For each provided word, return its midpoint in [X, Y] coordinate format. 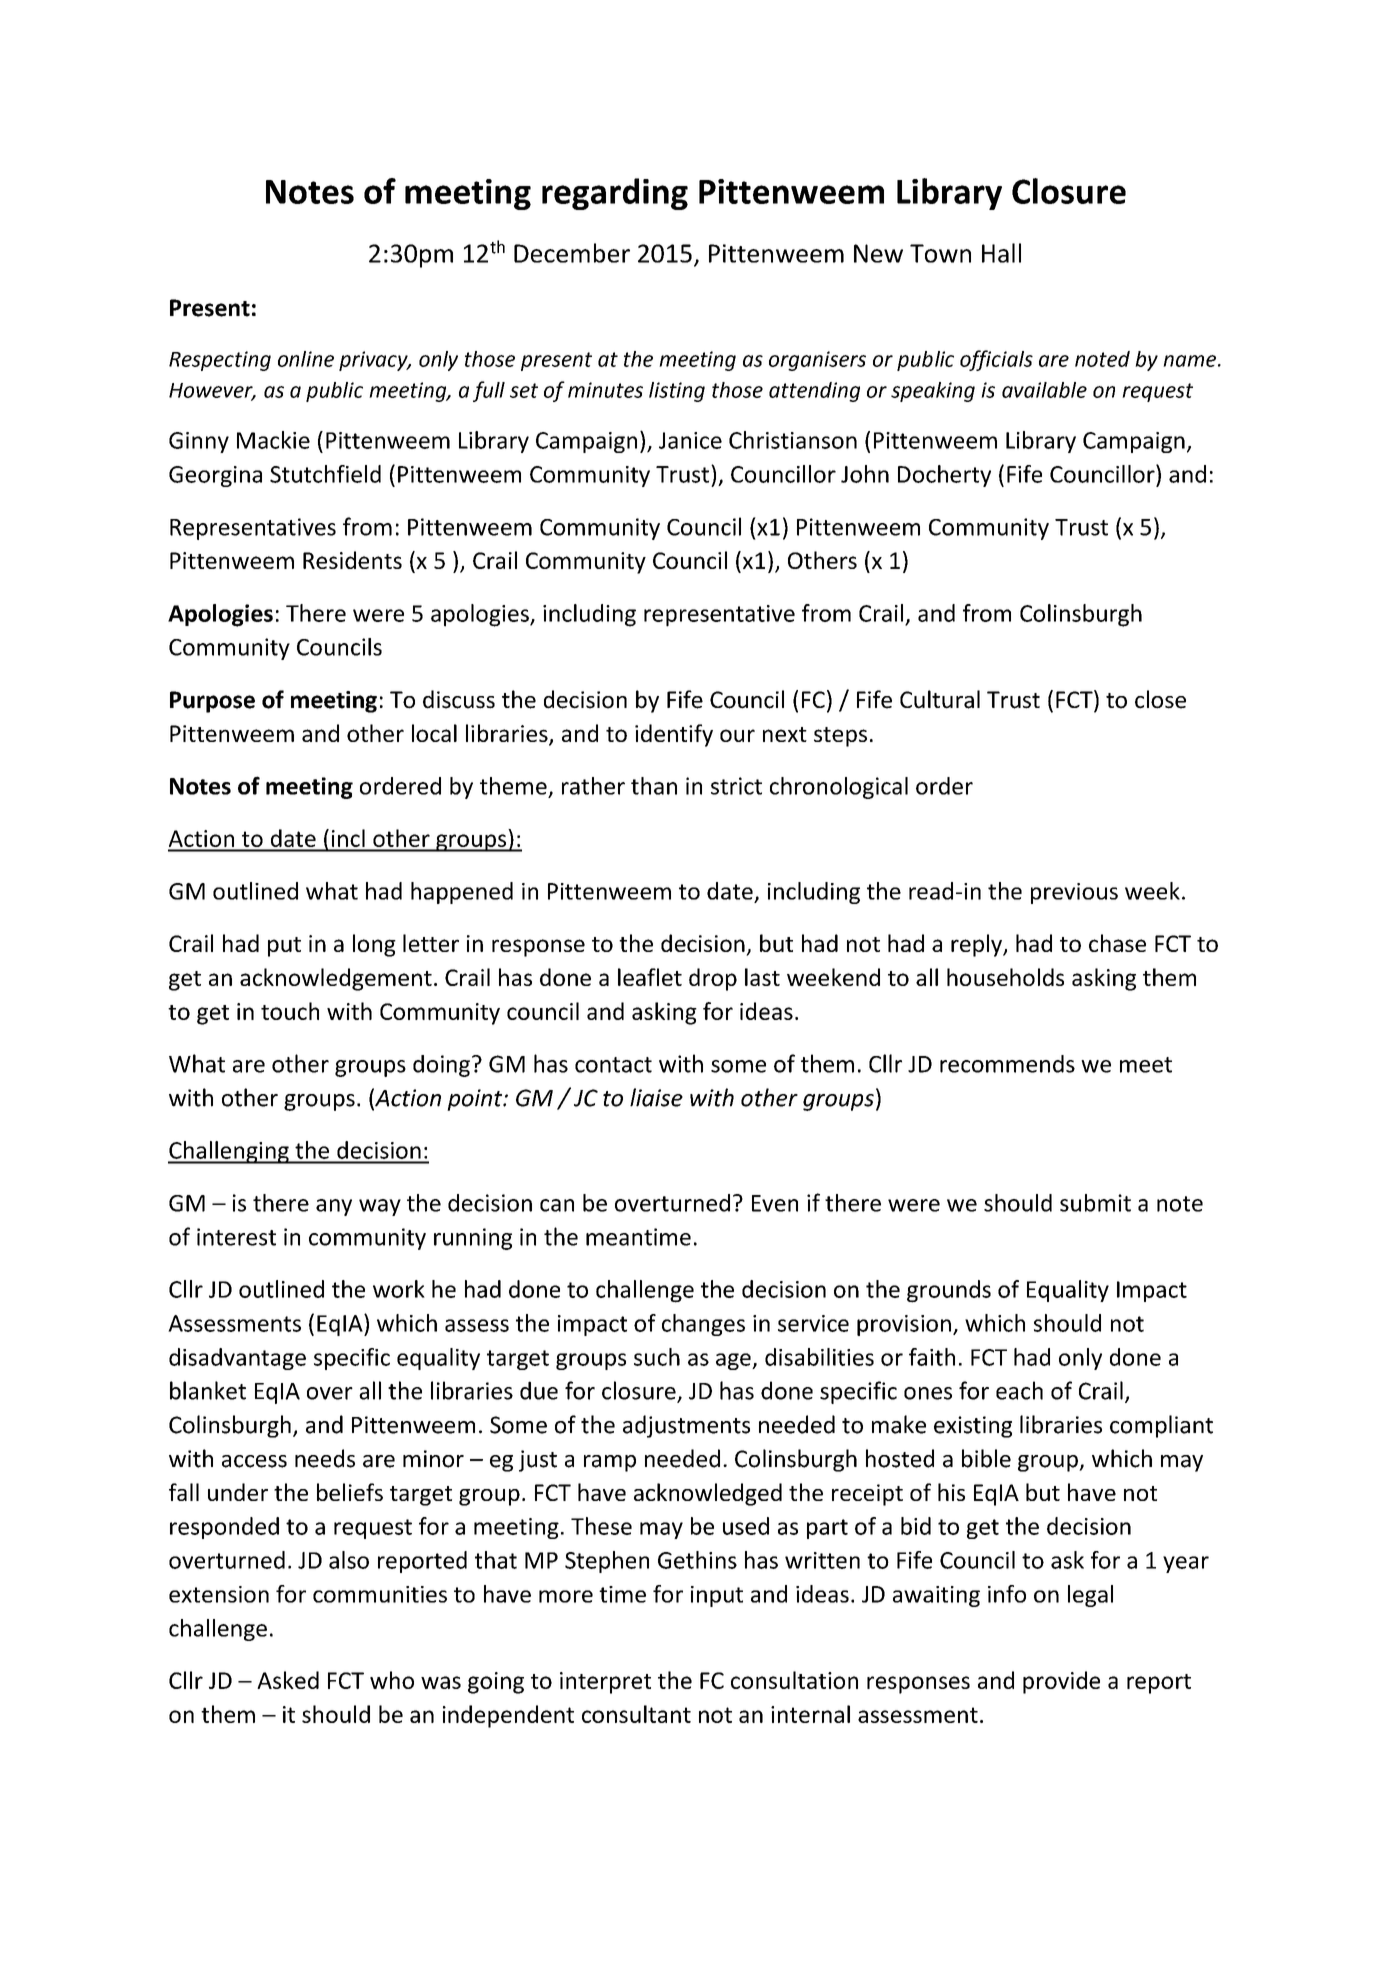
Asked [288, 1680]
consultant [636, 1714]
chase [1117, 943]
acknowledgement [336, 979]
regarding [615, 194]
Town [940, 253]
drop [713, 979]
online [306, 359]
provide [1061, 1682]
